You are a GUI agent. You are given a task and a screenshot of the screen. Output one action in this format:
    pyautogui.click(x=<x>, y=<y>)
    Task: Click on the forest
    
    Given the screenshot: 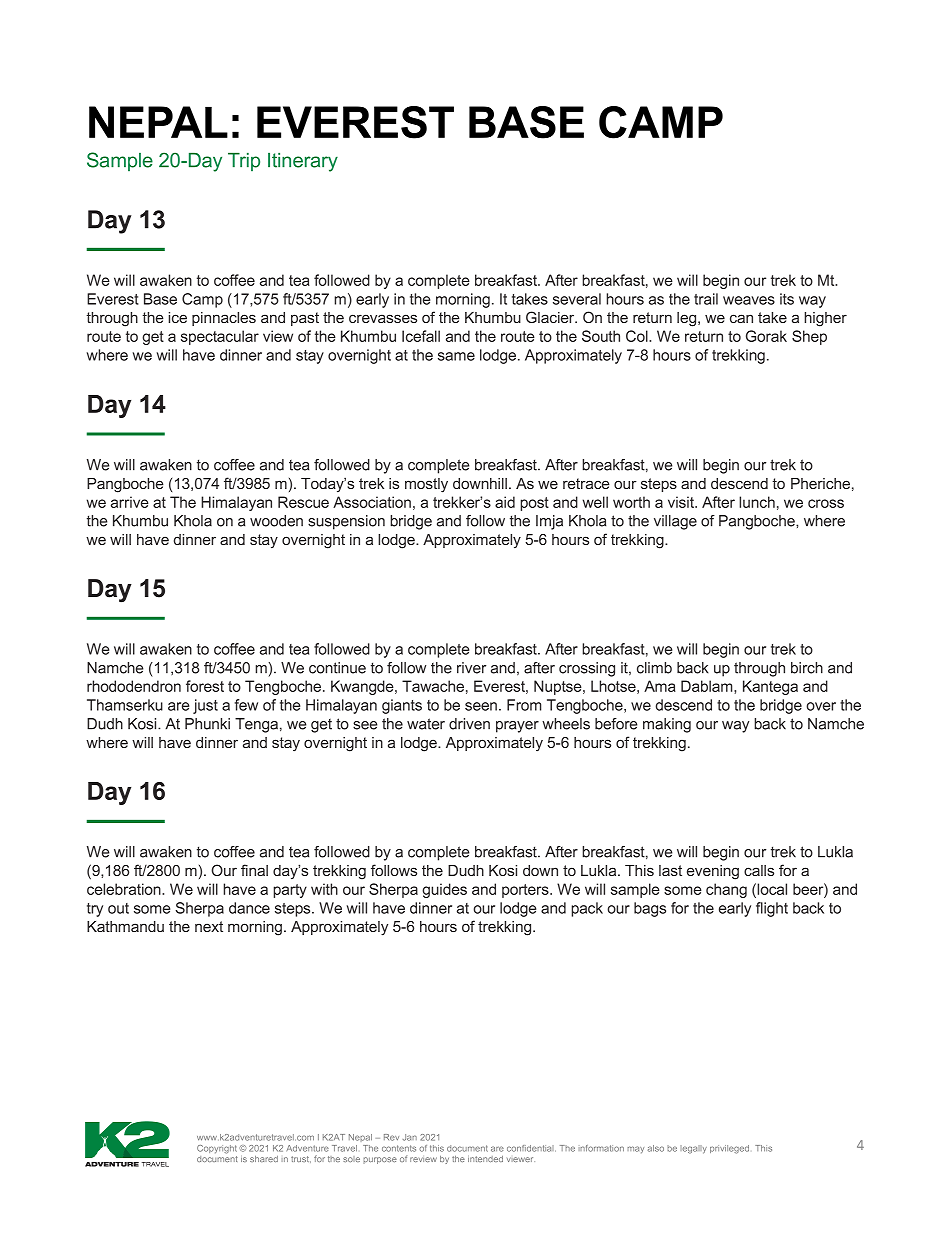 What is the action you would take?
    pyautogui.click(x=205, y=686)
